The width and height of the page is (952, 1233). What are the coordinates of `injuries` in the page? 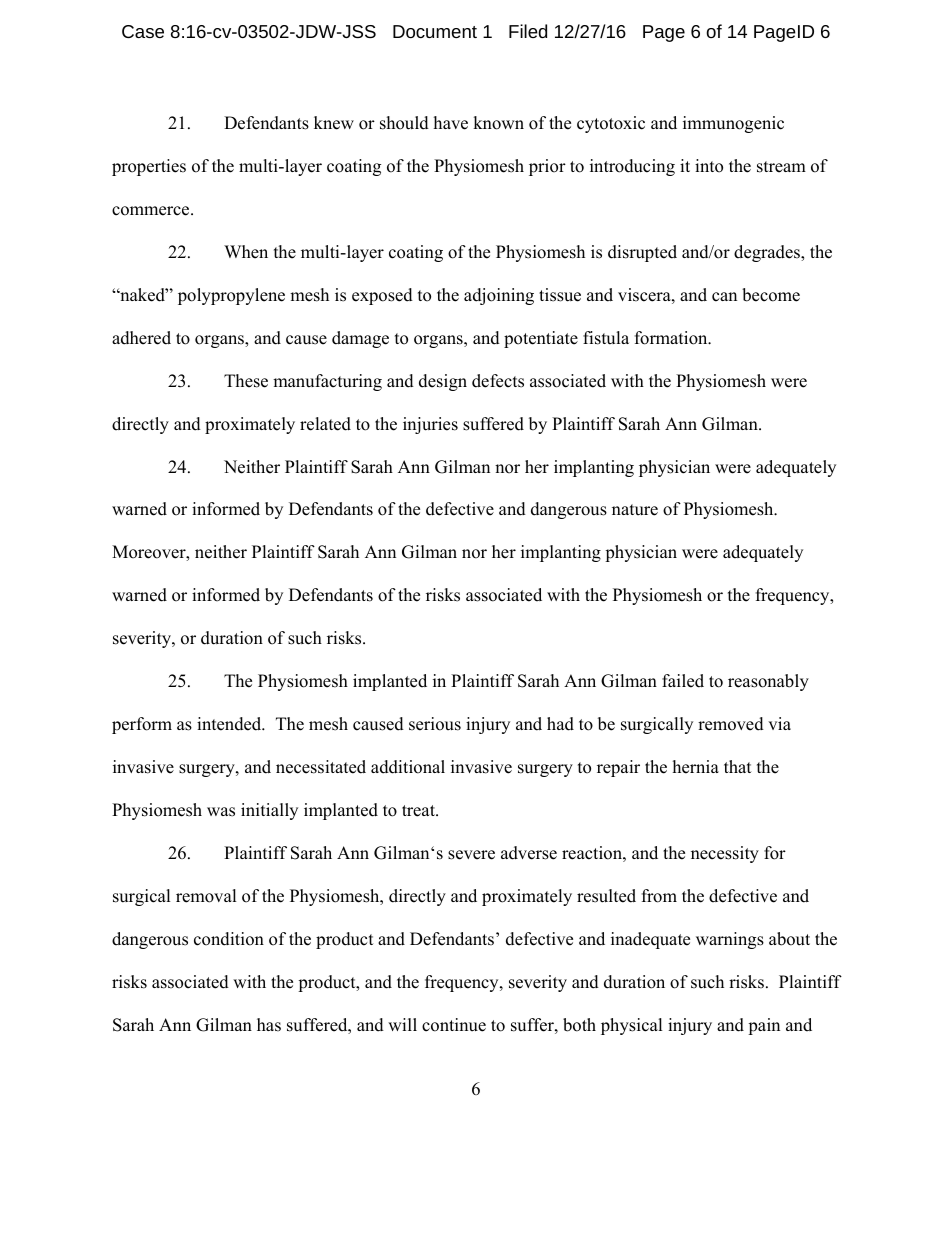 It's located at (430, 425).
